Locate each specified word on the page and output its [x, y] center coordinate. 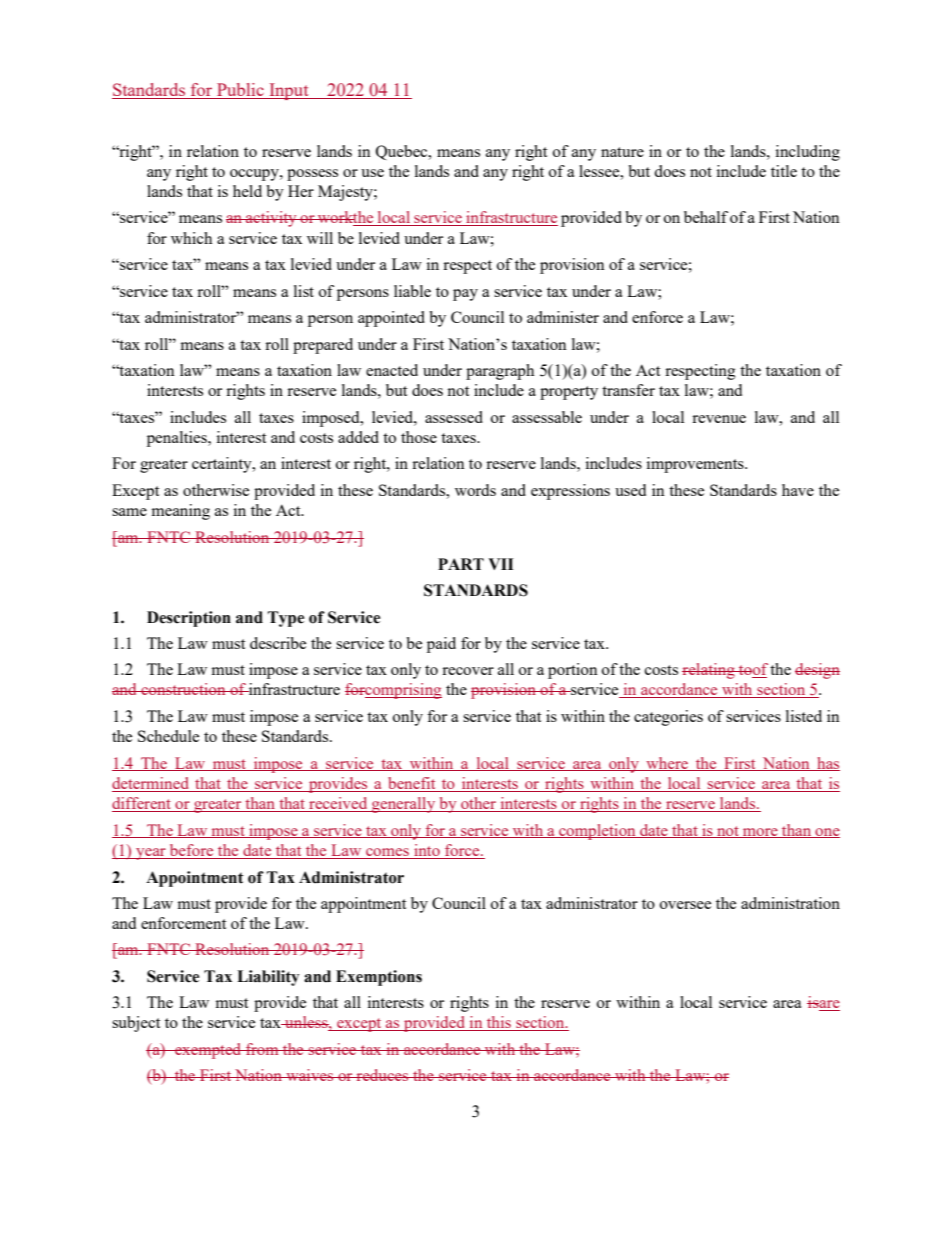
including [808, 153]
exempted [208, 1051]
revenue [719, 419]
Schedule [168, 736]
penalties [178, 439]
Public [240, 91]
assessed [454, 417]
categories [668, 718]
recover [468, 671]
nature [622, 152]
